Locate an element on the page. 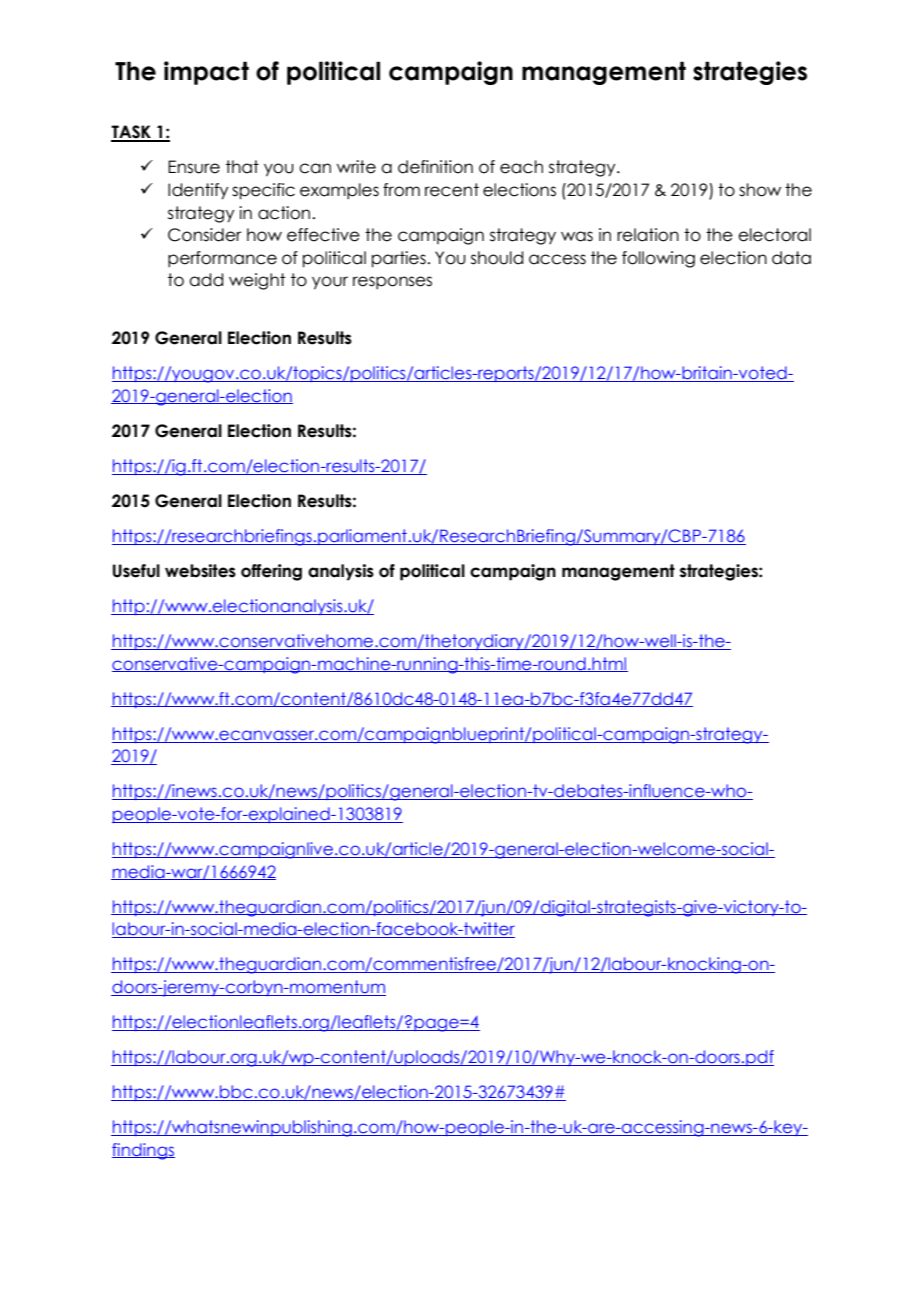 Image resolution: width=924 pixels, height=1308 pixels. websites is located at coordinates (200, 571).
